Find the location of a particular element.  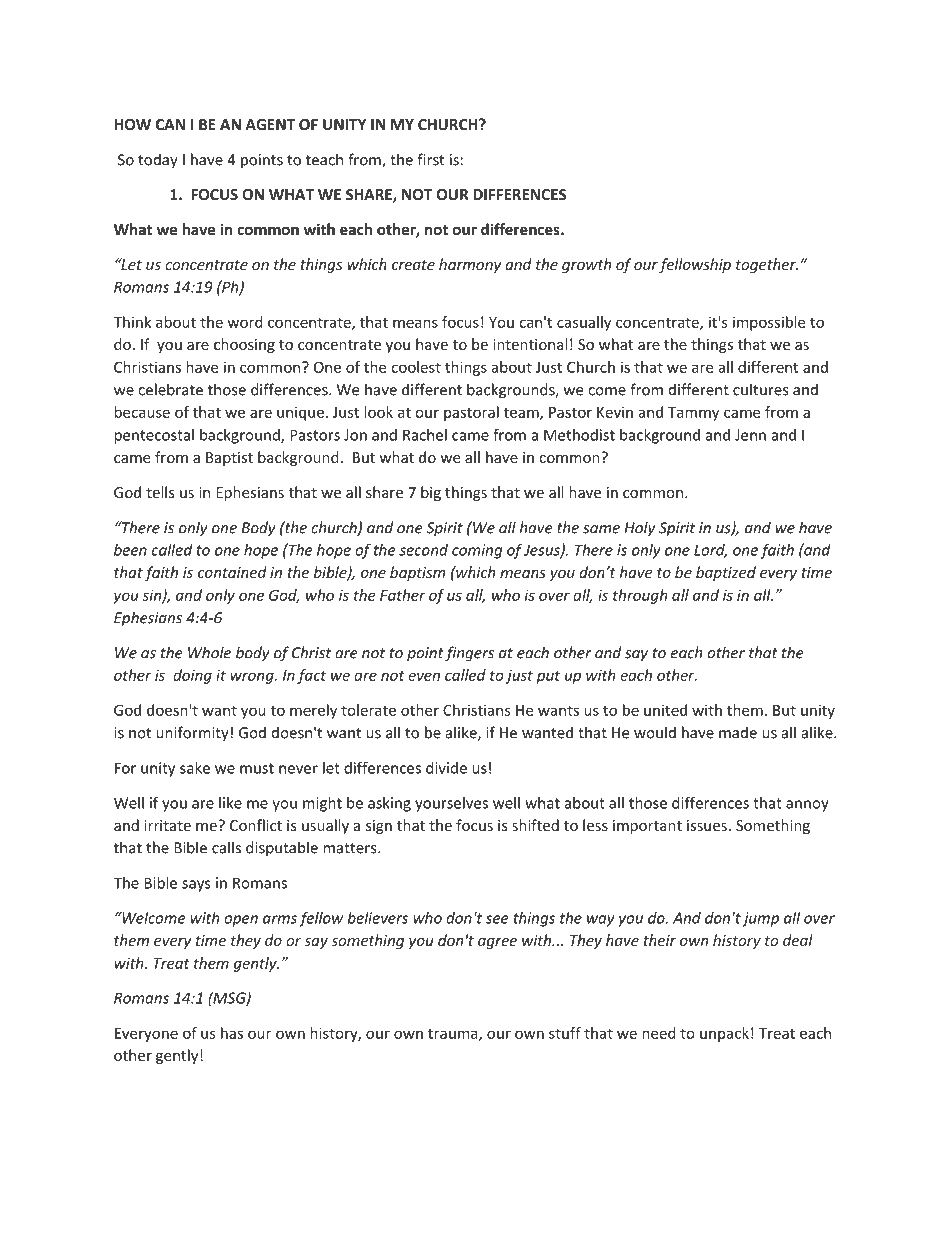

has is located at coordinates (232, 1033).
